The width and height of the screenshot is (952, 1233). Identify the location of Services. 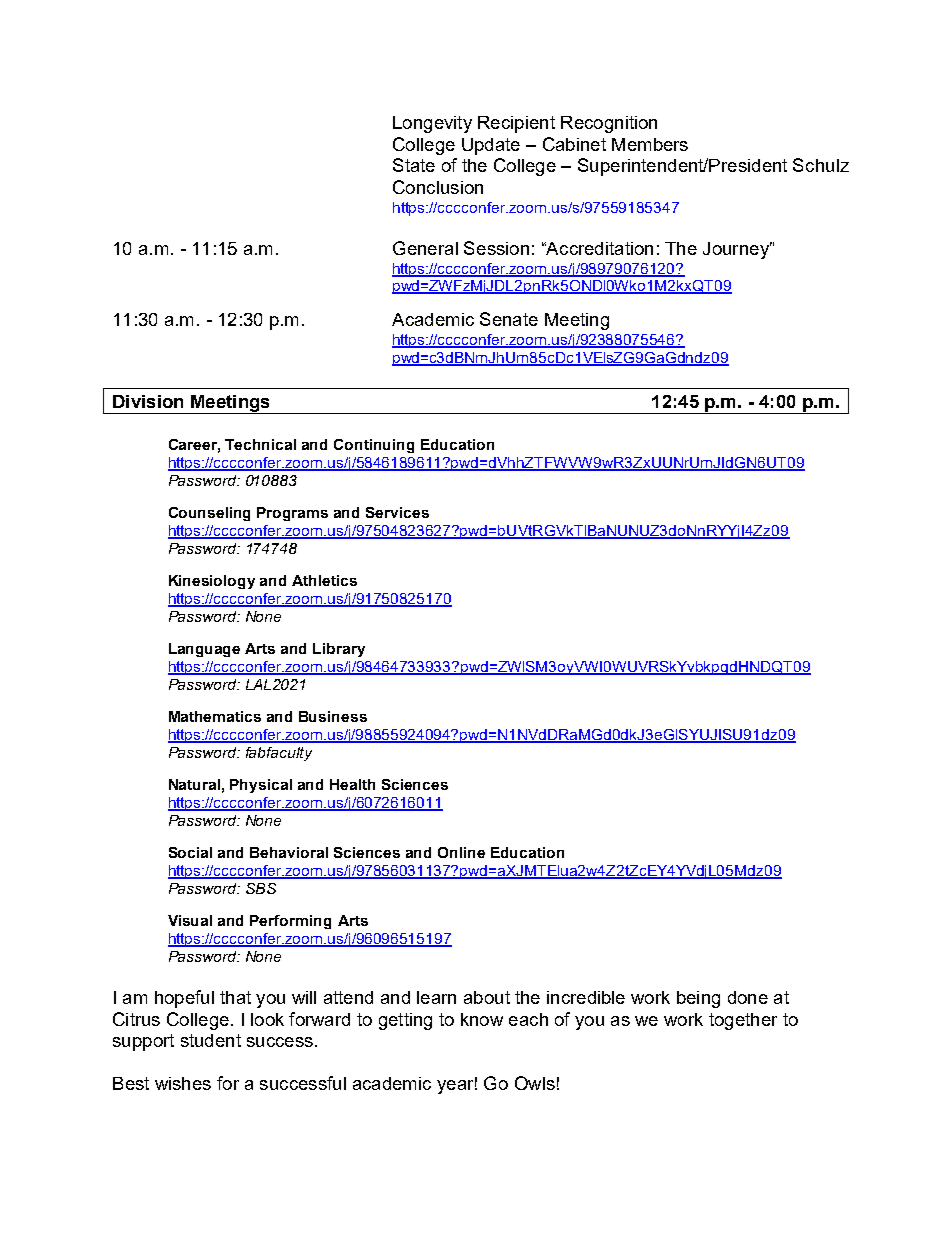
(397, 512).
